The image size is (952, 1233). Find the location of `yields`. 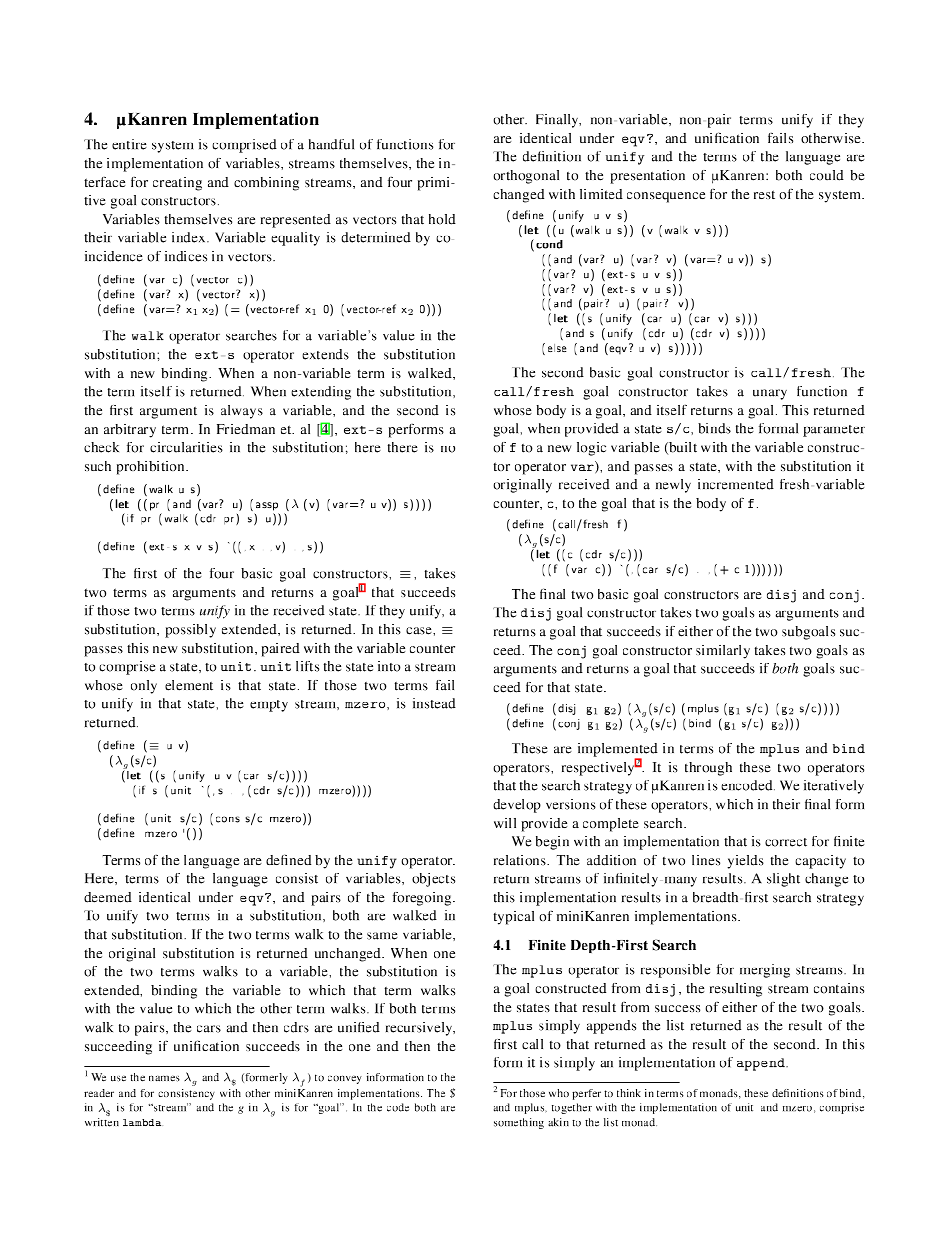

yields is located at coordinates (745, 862).
